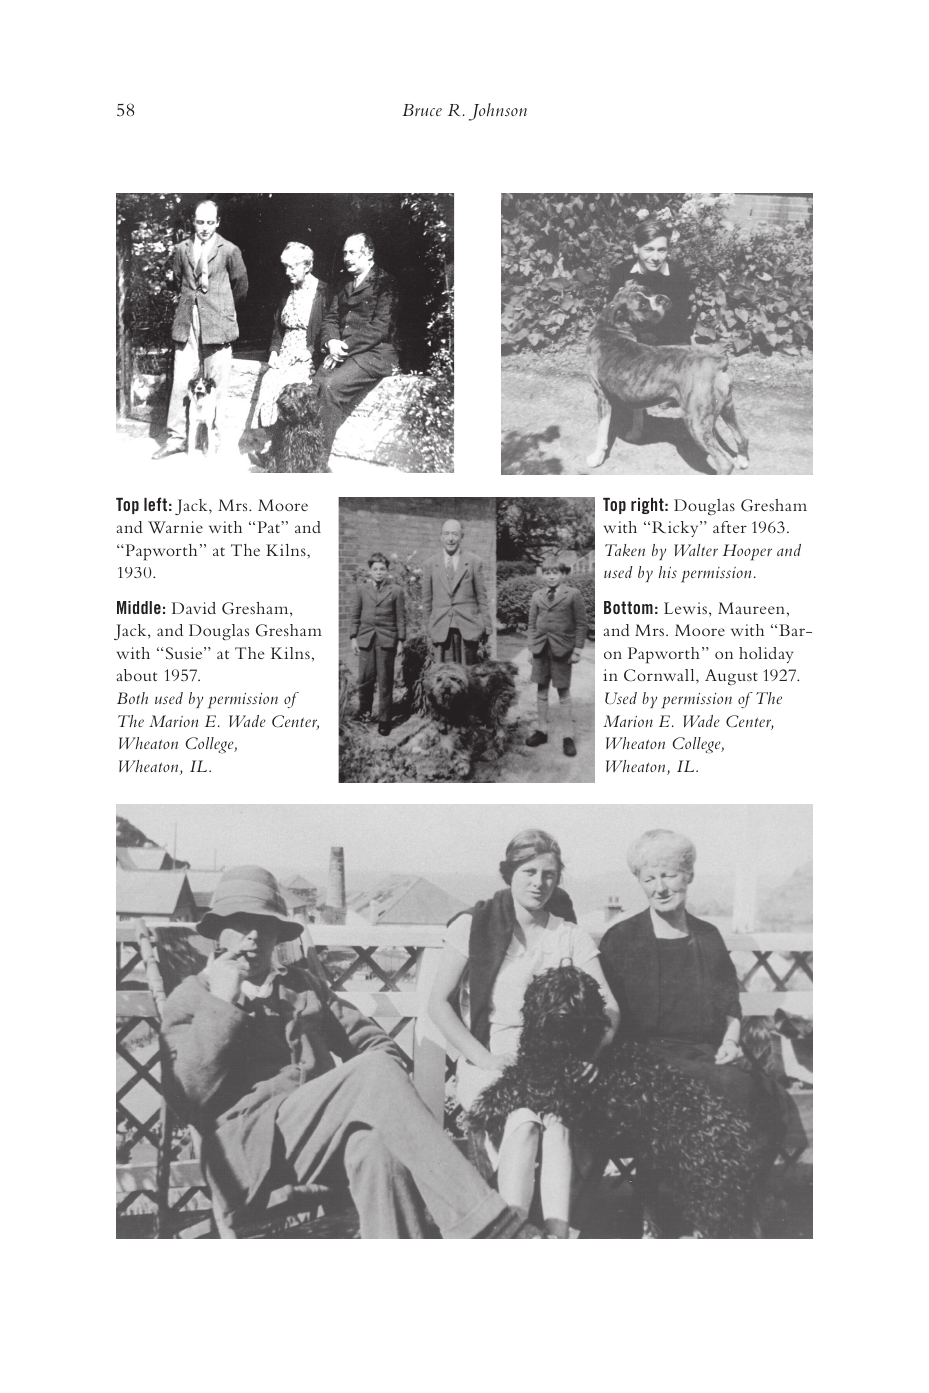 This screenshot has width=929, height=1393. Describe the element at coordinates (731, 677) in the screenshot. I see `August` at that location.
